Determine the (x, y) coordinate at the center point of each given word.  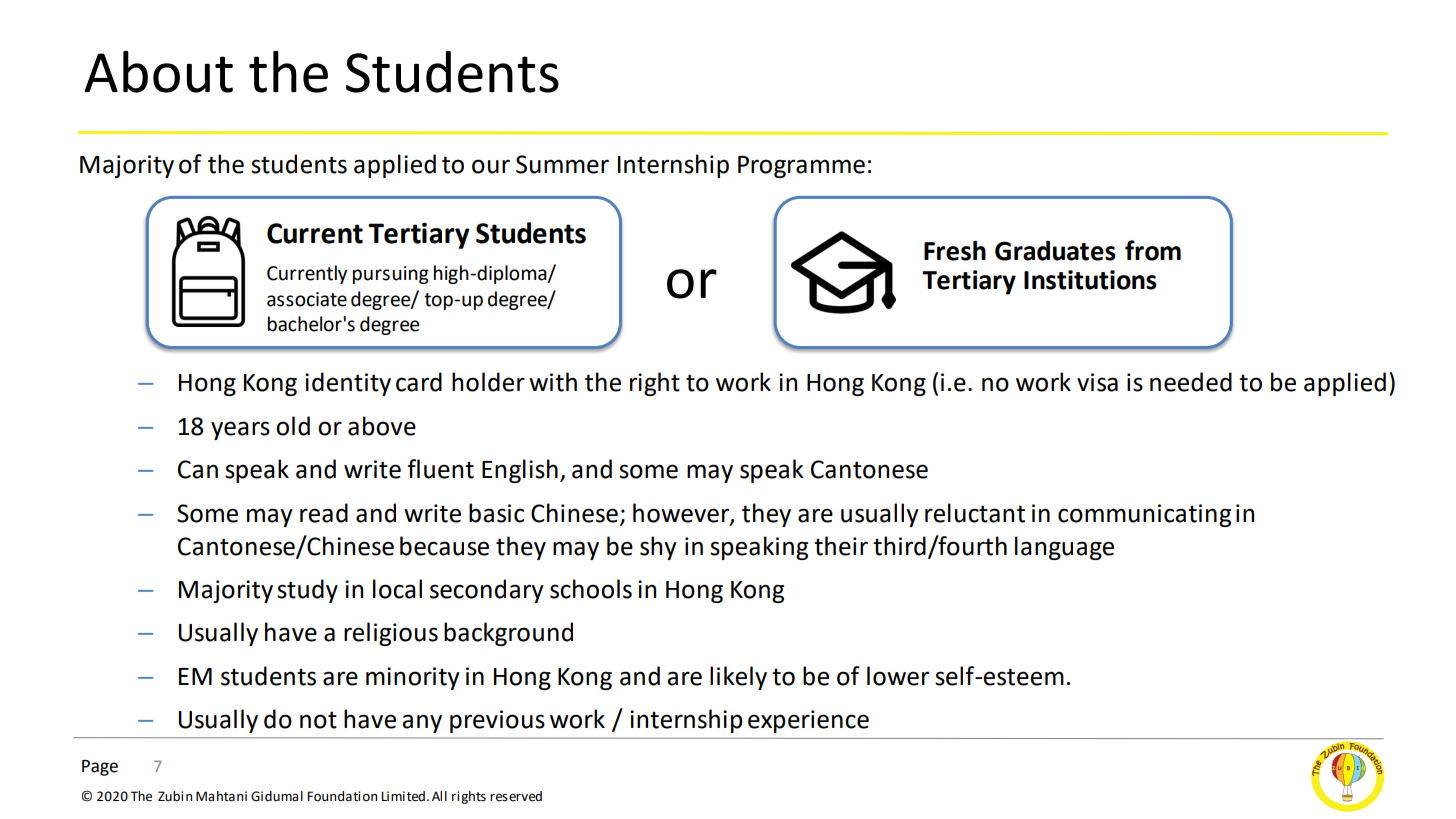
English (520, 471)
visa (1097, 382)
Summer (562, 164)
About (158, 72)
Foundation (342, 796)
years (240, 430)
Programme (801, 167)
